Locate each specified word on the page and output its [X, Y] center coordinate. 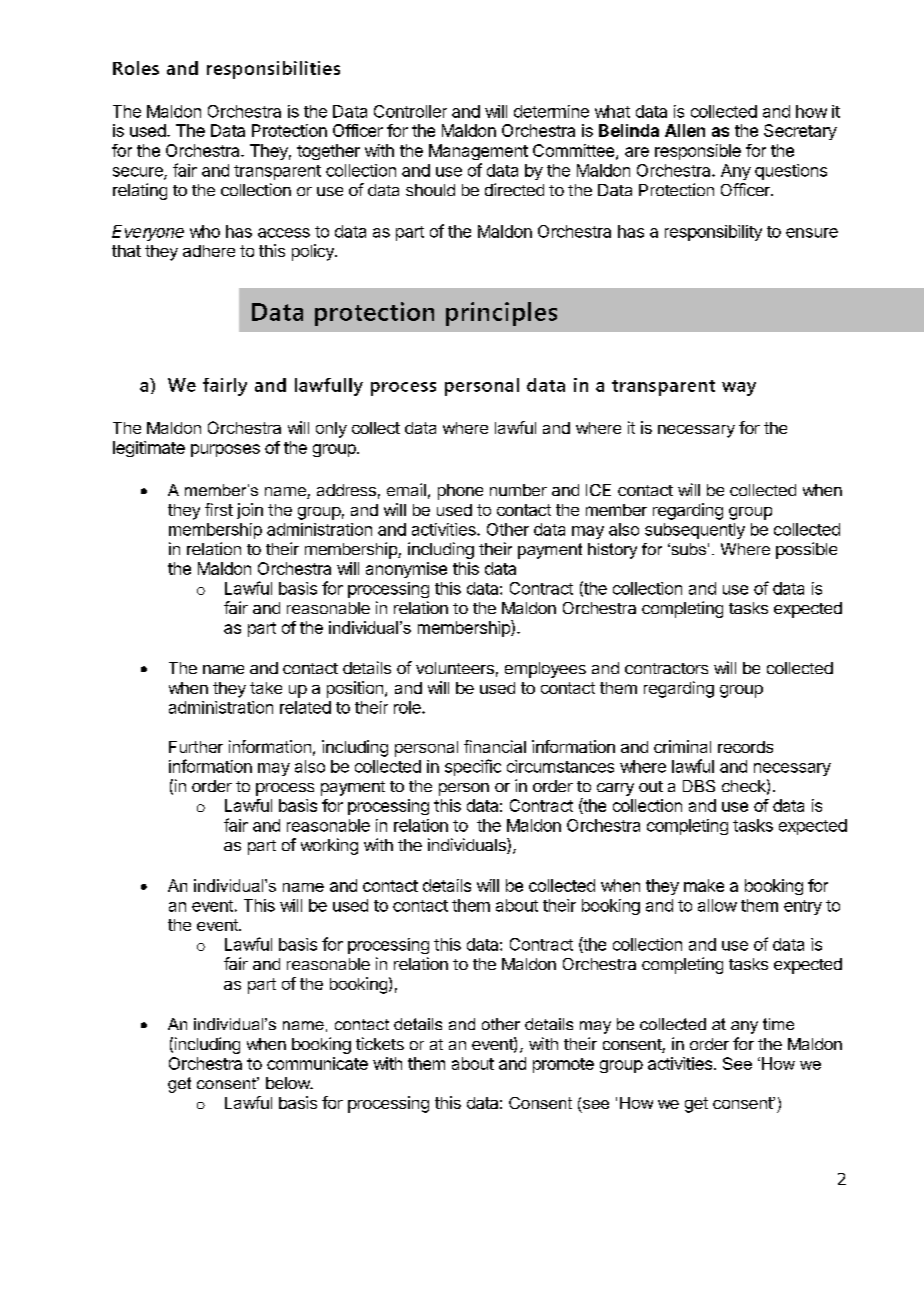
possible [806, 550]
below [289, 1083]
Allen [685, 130]
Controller [410, 111]
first [219, 509]
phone [460, 492]
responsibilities [273, 70]
